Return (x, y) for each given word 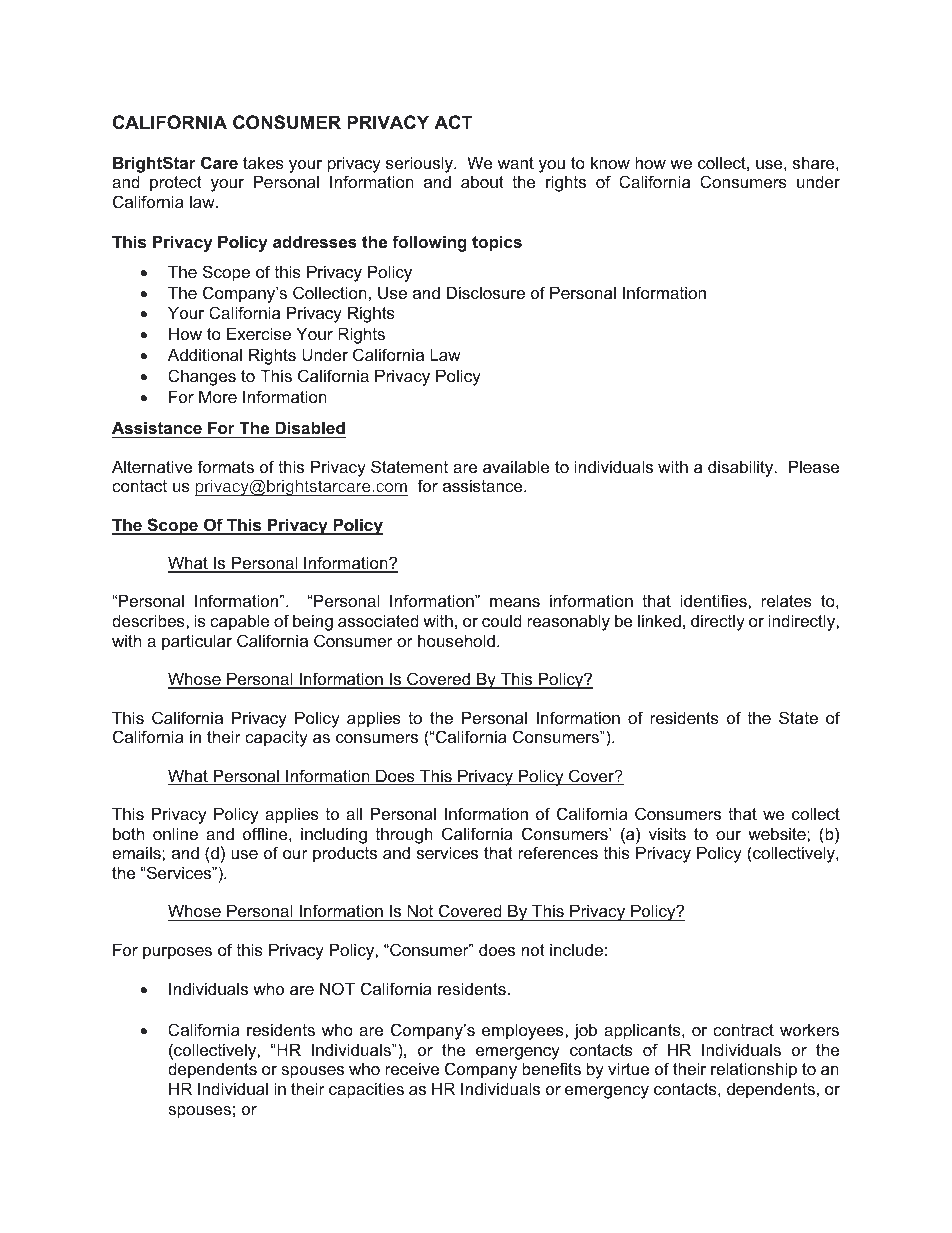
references (558, 852)
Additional (205, 354)
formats (225, 466)
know (610, 162)
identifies (714, 600)
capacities (366, 1090)
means (515, 602)
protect (176, 184)
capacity (276, 738)
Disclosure (486, 292)
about (482, 181)
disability (742, 468)
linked (659, 620)
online (175, 833)
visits (667, 833)
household (456, 640)
